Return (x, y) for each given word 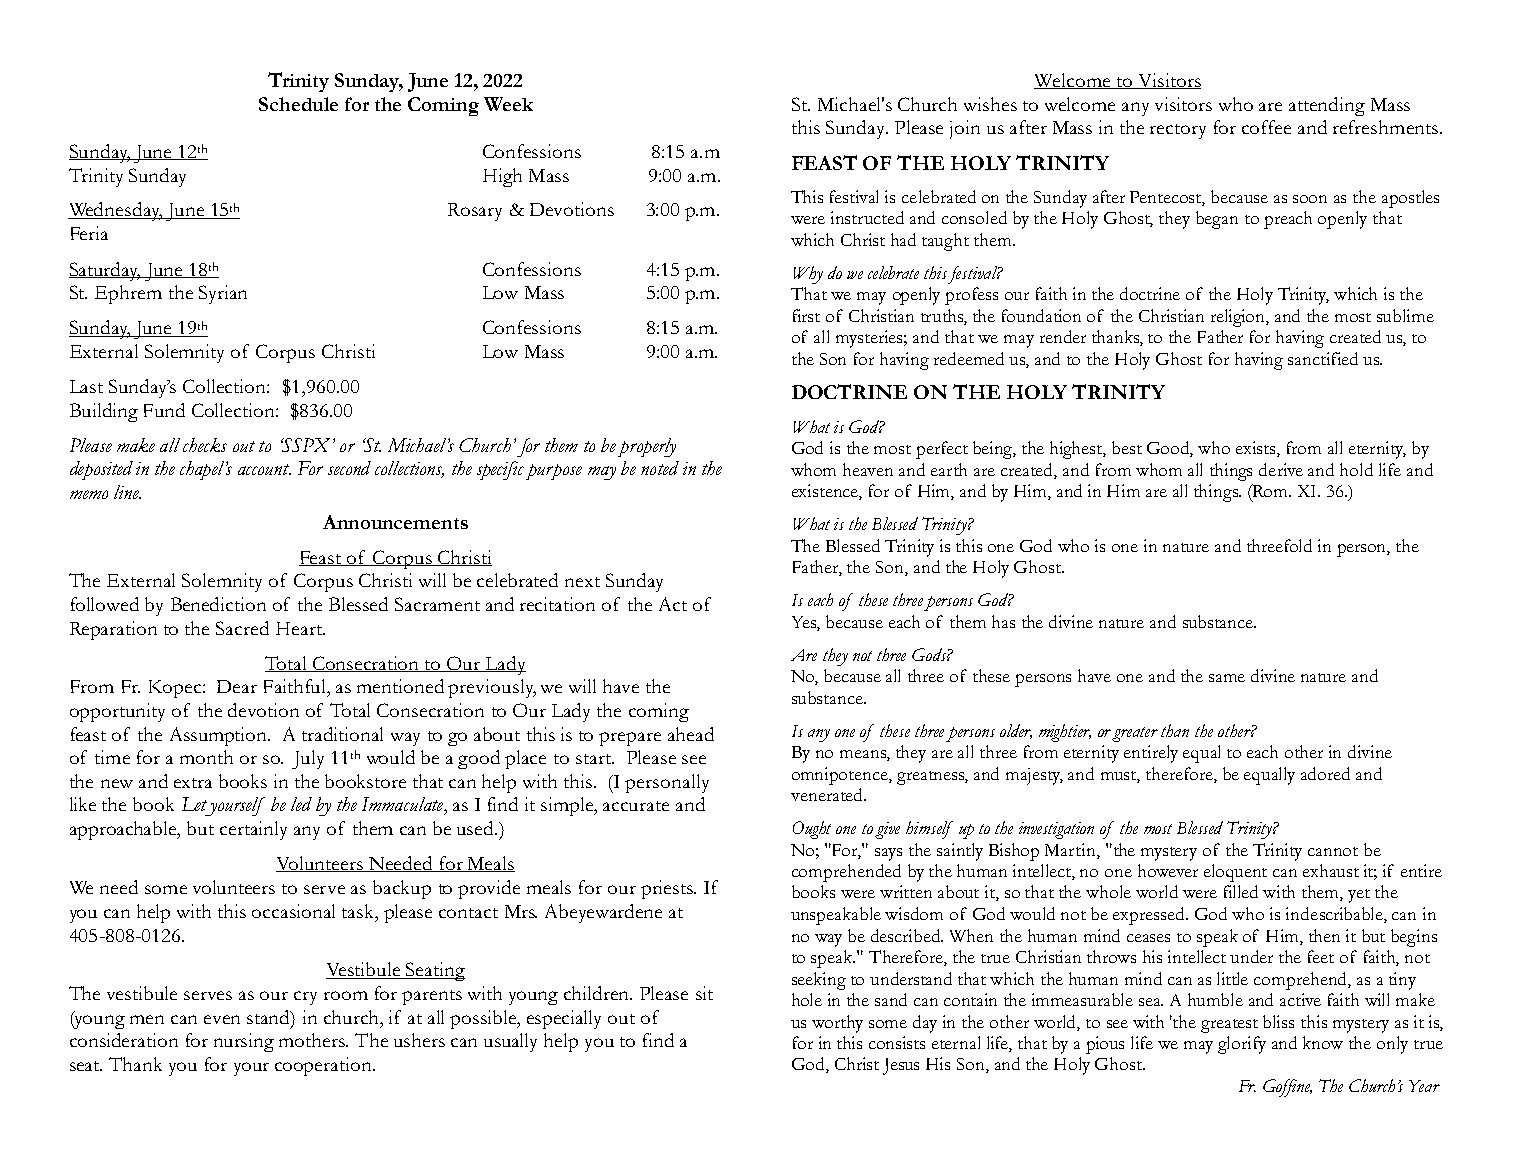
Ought (812, 830)
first (806, 315)
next (582, 582)
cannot (1333, 851)
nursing (244, 1042)
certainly (253, 830)
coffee (1266, 127)
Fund (164, 410)
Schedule (298, 104)
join (965, 129)
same (1227, 678)
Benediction (218, 604)
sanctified (1323, 358)
